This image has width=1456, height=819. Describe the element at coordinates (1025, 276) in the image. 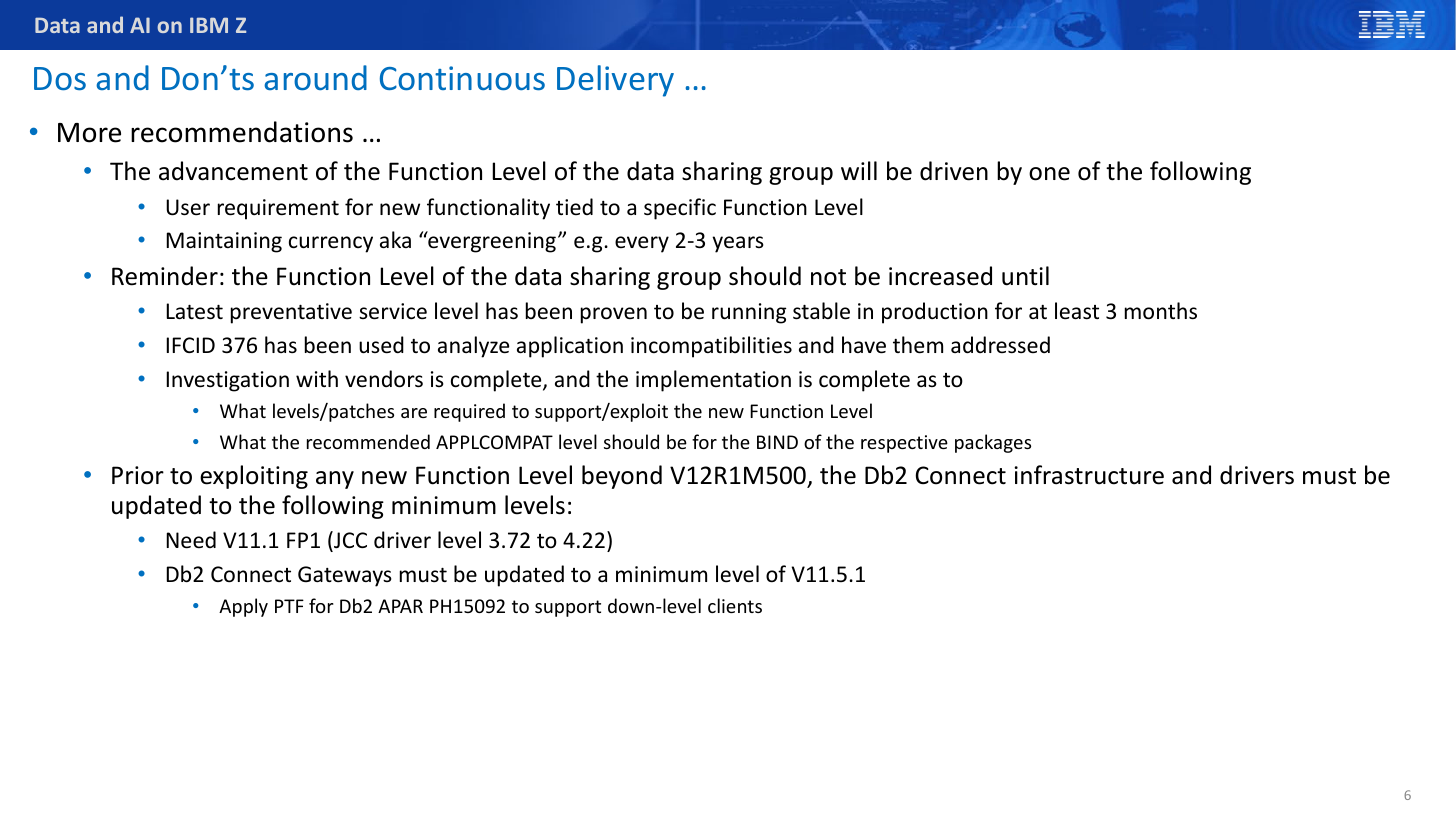

I see `until` at that location.
